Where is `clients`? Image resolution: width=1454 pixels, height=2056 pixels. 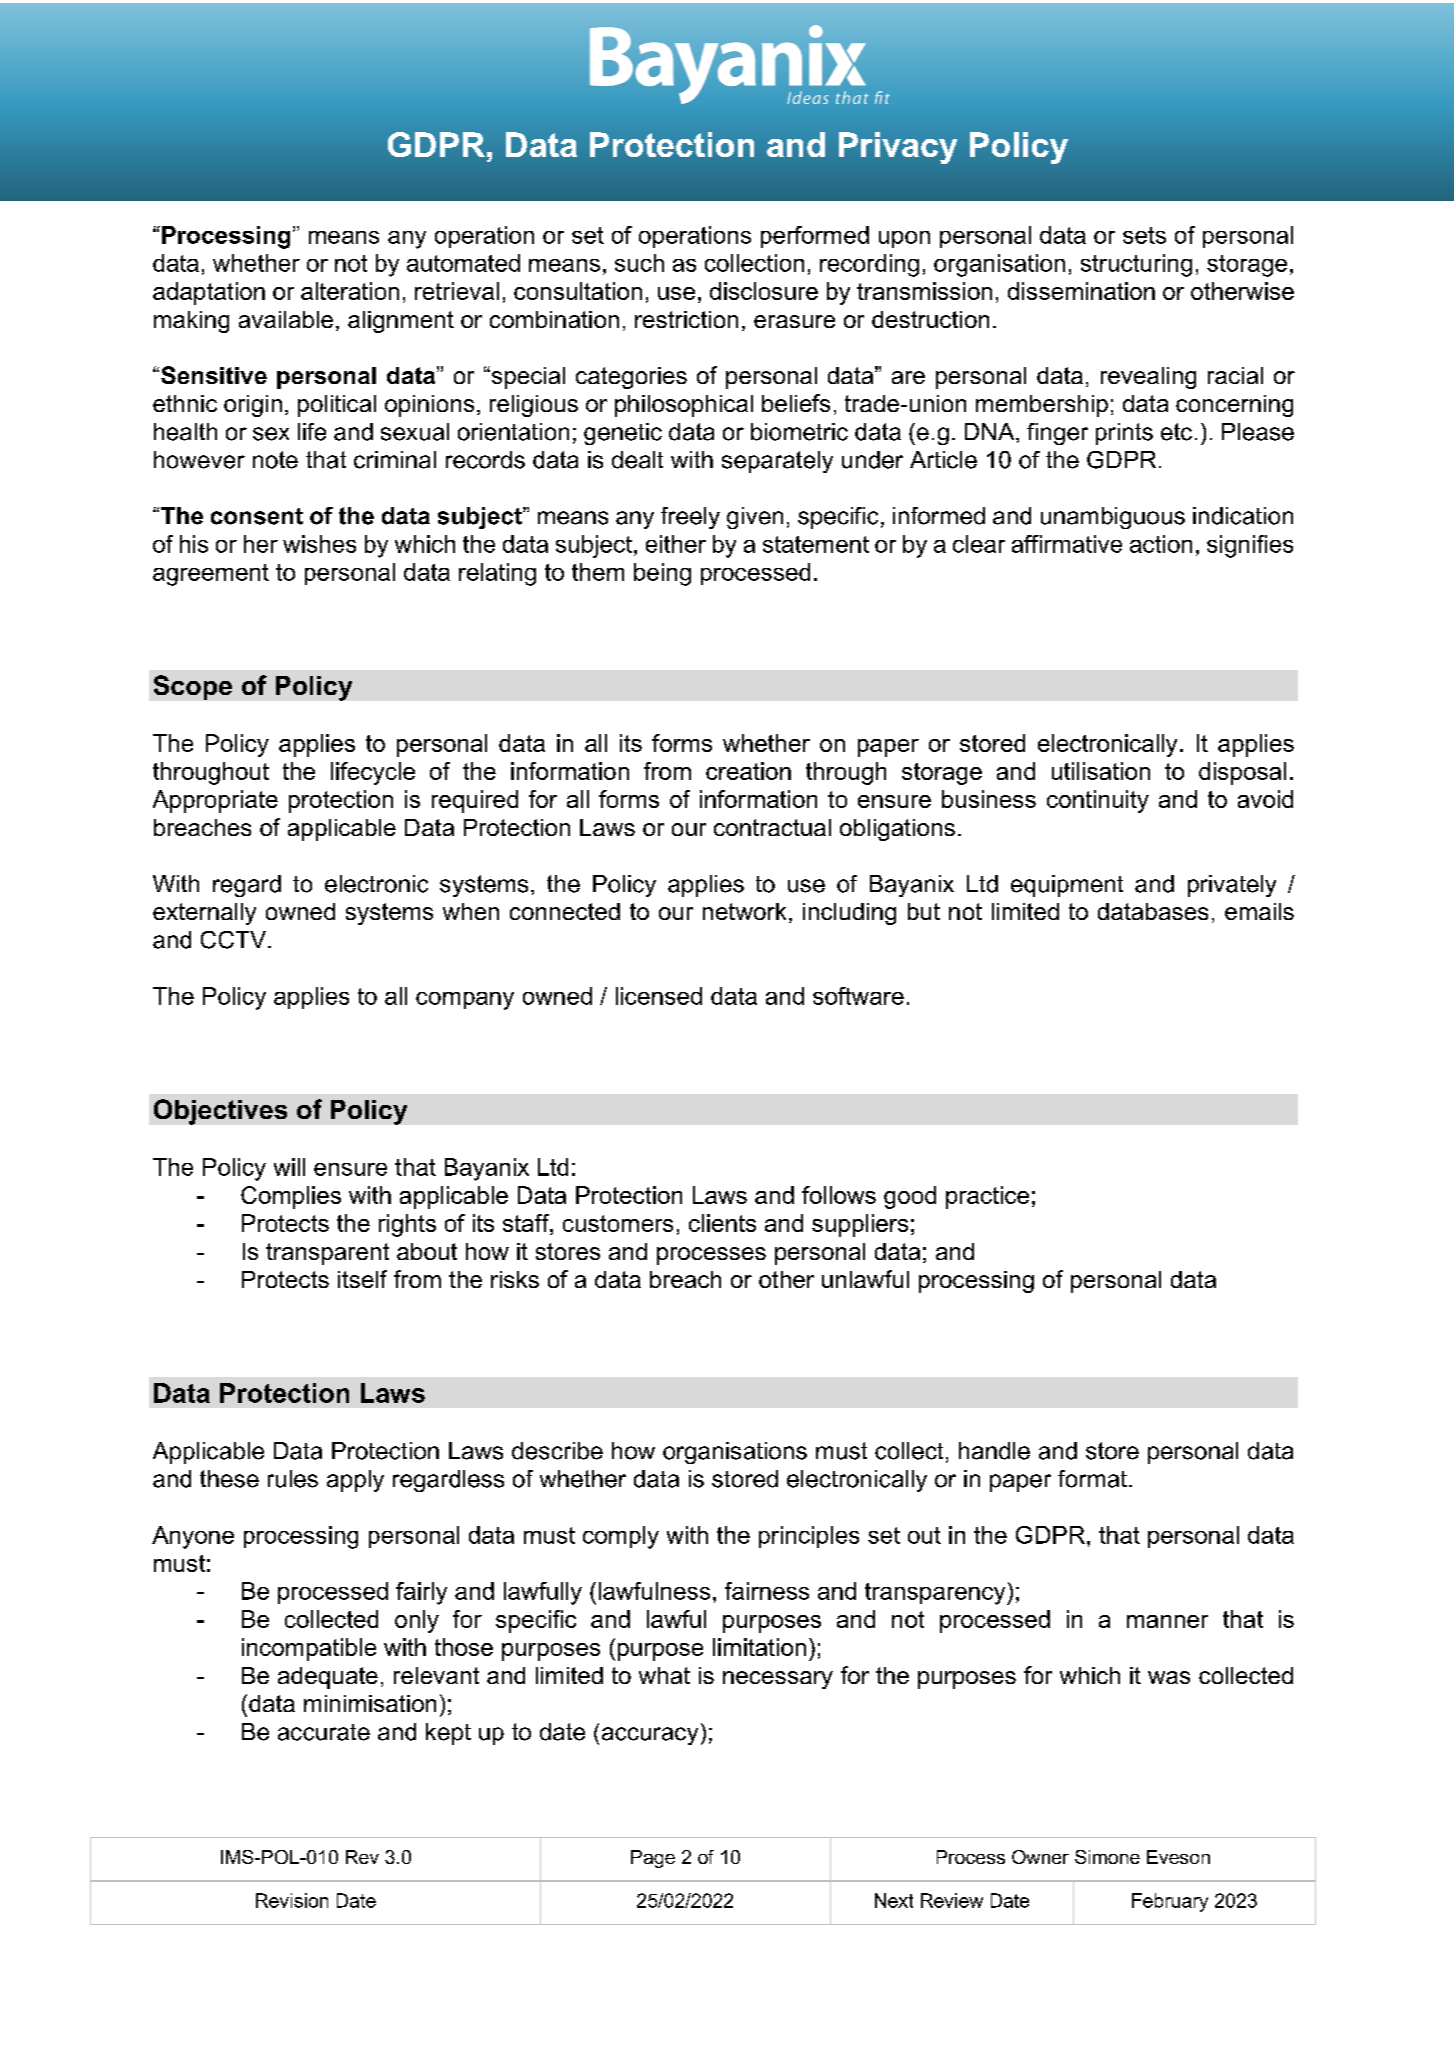 clients is located at coordinates (722, 1223).
